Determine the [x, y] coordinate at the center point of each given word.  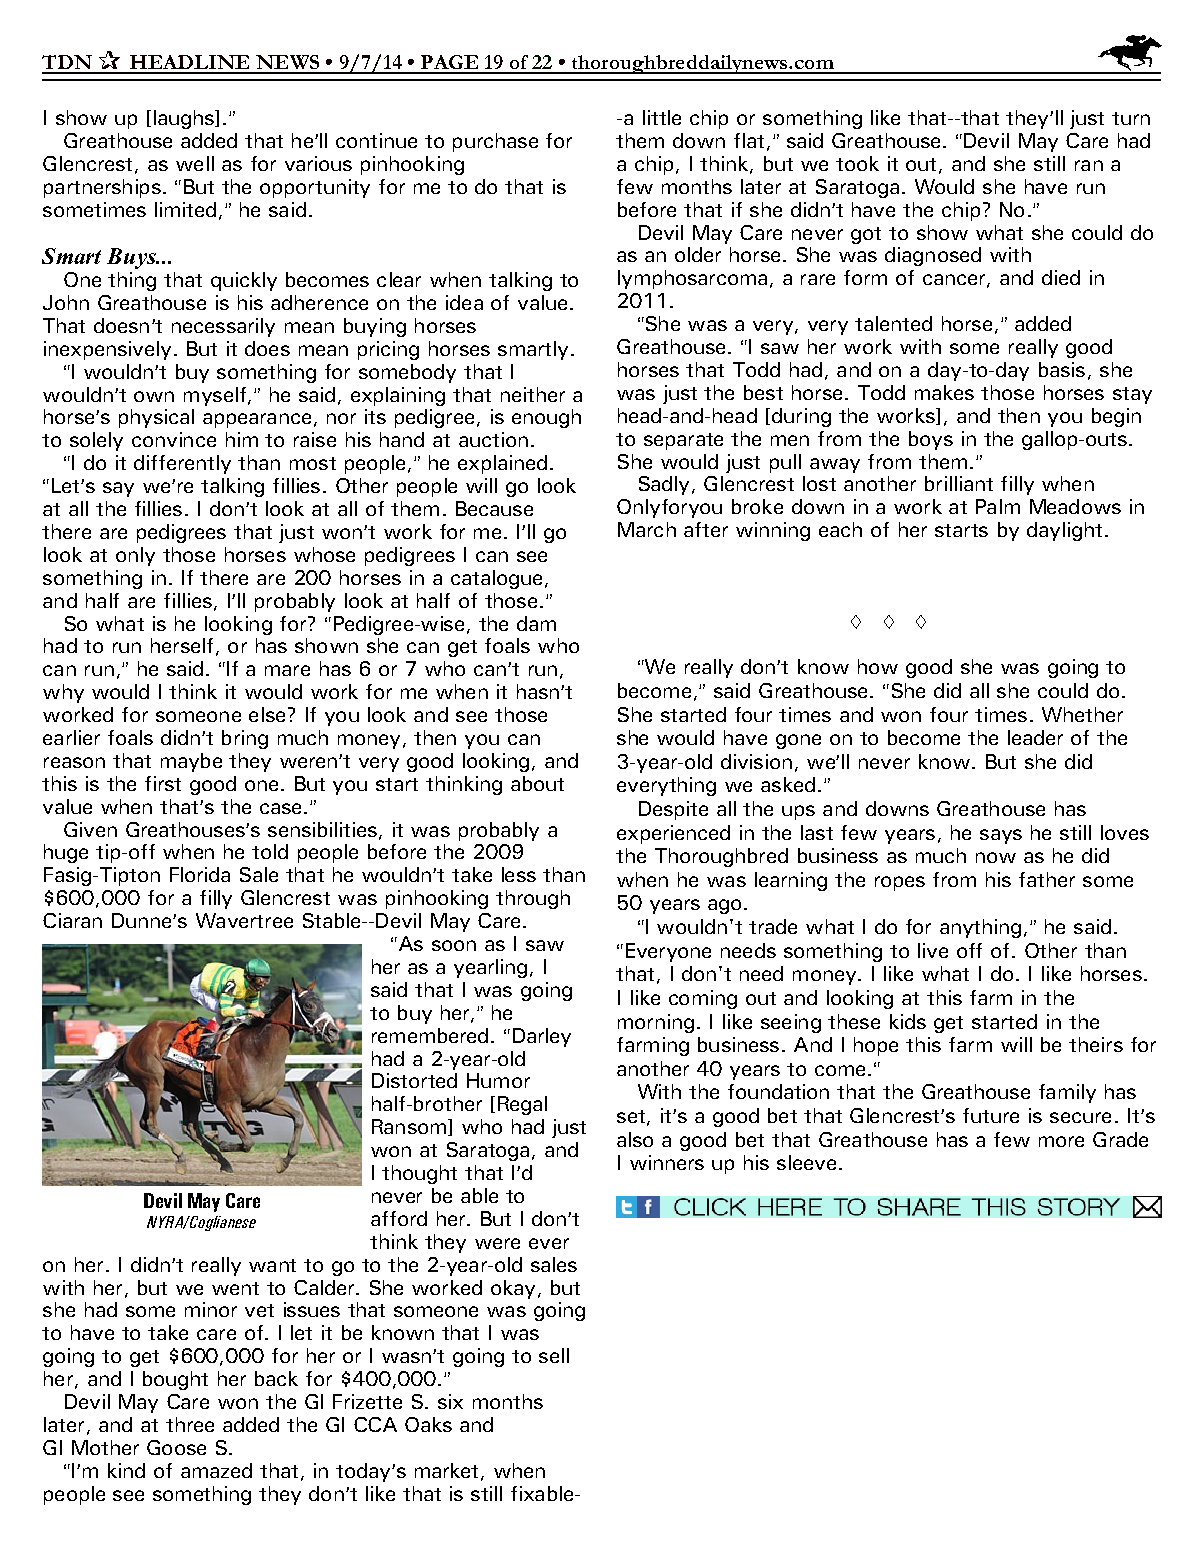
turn [1131, 118]
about [537, 783]
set [631, 1116]
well [195, 163]
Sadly [664, 485]
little [662, 117]
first [163, 783]
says [1001, 836]
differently [182, 464]
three [190, 1424]
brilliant [959, 483]
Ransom [410, 1127]
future [991, 1115]
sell [554, 1355]
